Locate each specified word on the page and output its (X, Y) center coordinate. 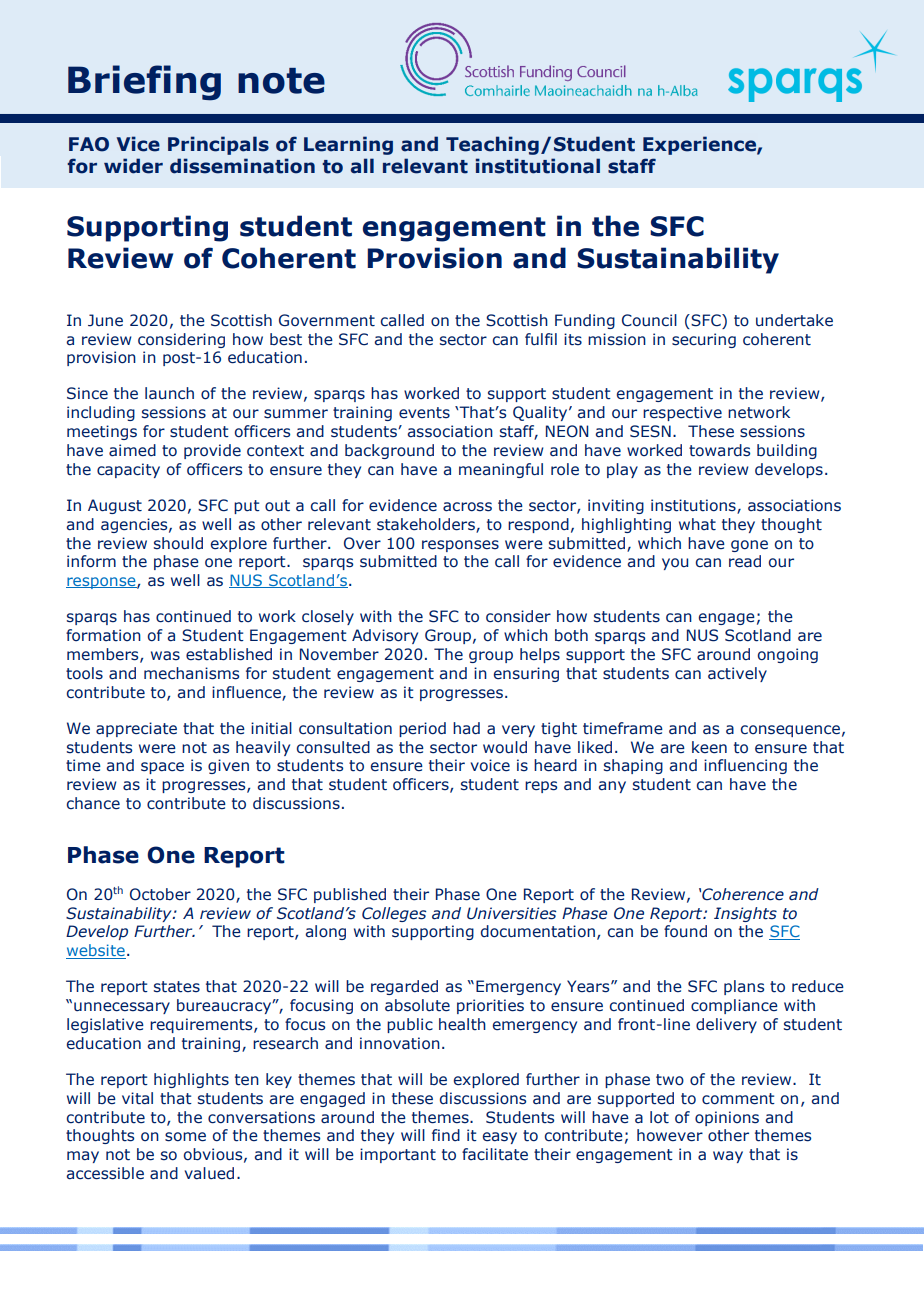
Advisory (385, 636)
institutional (537, 166)
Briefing (144, 83)
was (165, 656)
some (185, 1137)
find (446, 1135)
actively (737, 674)
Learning (348, 145)
